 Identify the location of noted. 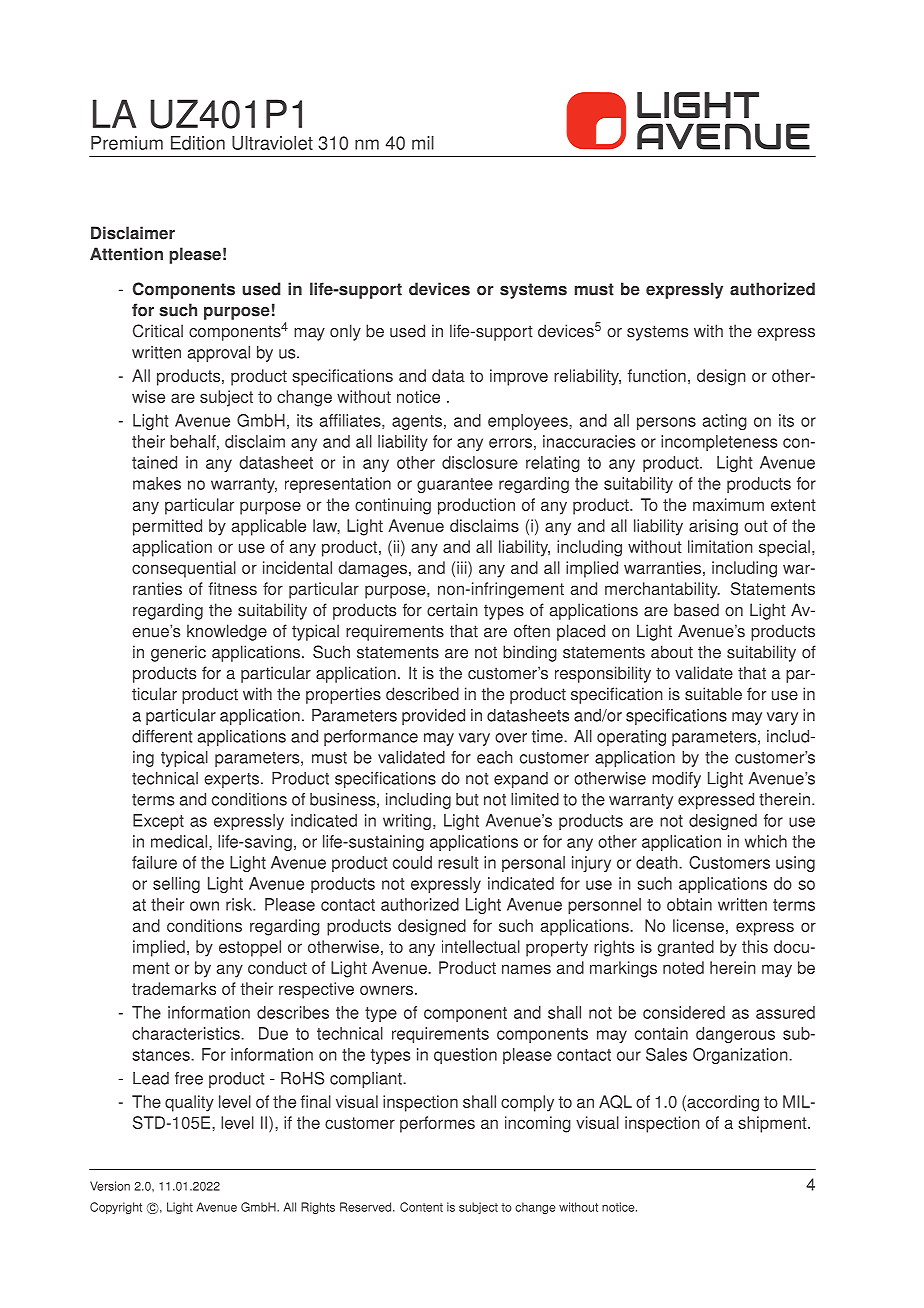
(683, 967).
